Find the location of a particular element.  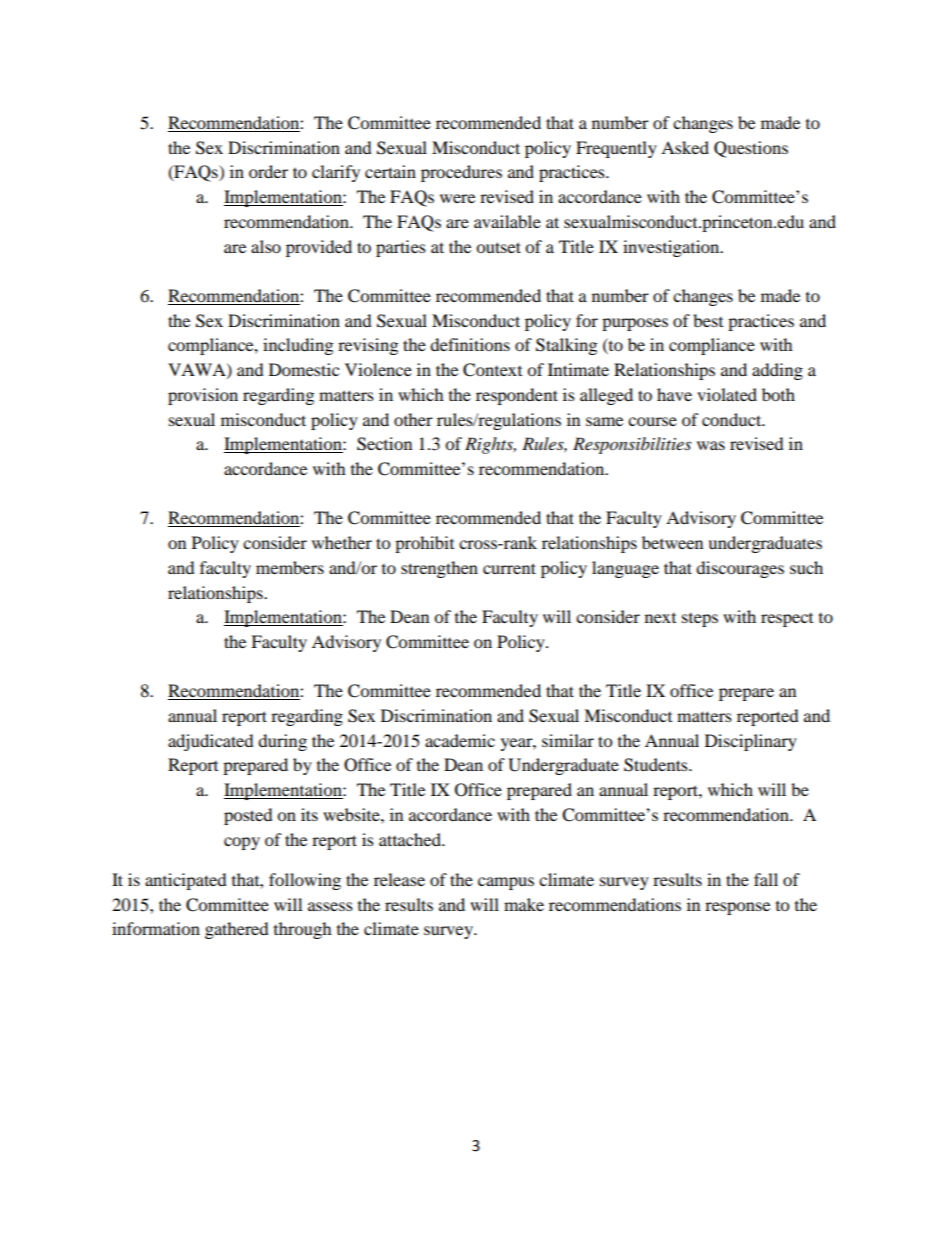

members is located at coordinates (290, 567).
